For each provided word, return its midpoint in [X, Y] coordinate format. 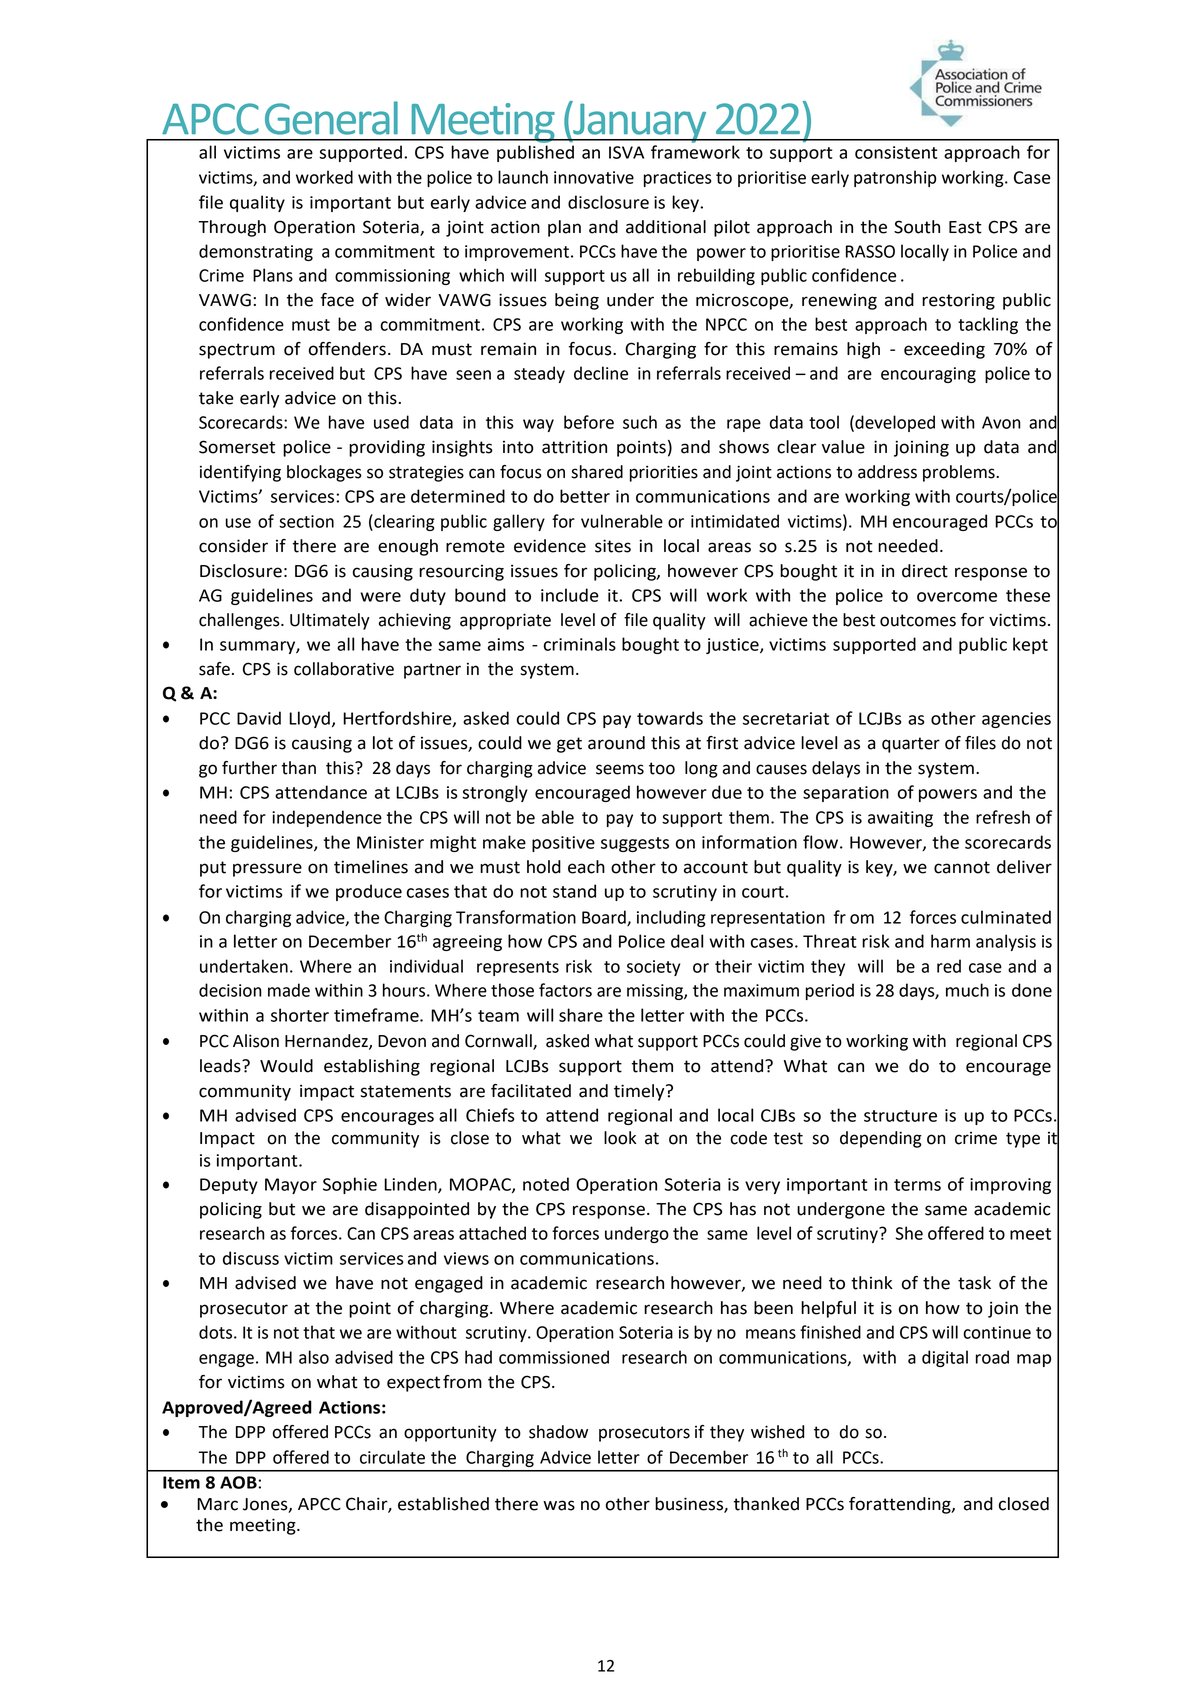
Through [232, 228]
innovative [594, 177]
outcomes [918, 620]
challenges [240, 621]
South [917, 227]
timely [640, 1092]
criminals [580, 644]
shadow [558, 1432]
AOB [239, 1482]
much [967, 990]
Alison [256, 1041]
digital [945, 1358]
